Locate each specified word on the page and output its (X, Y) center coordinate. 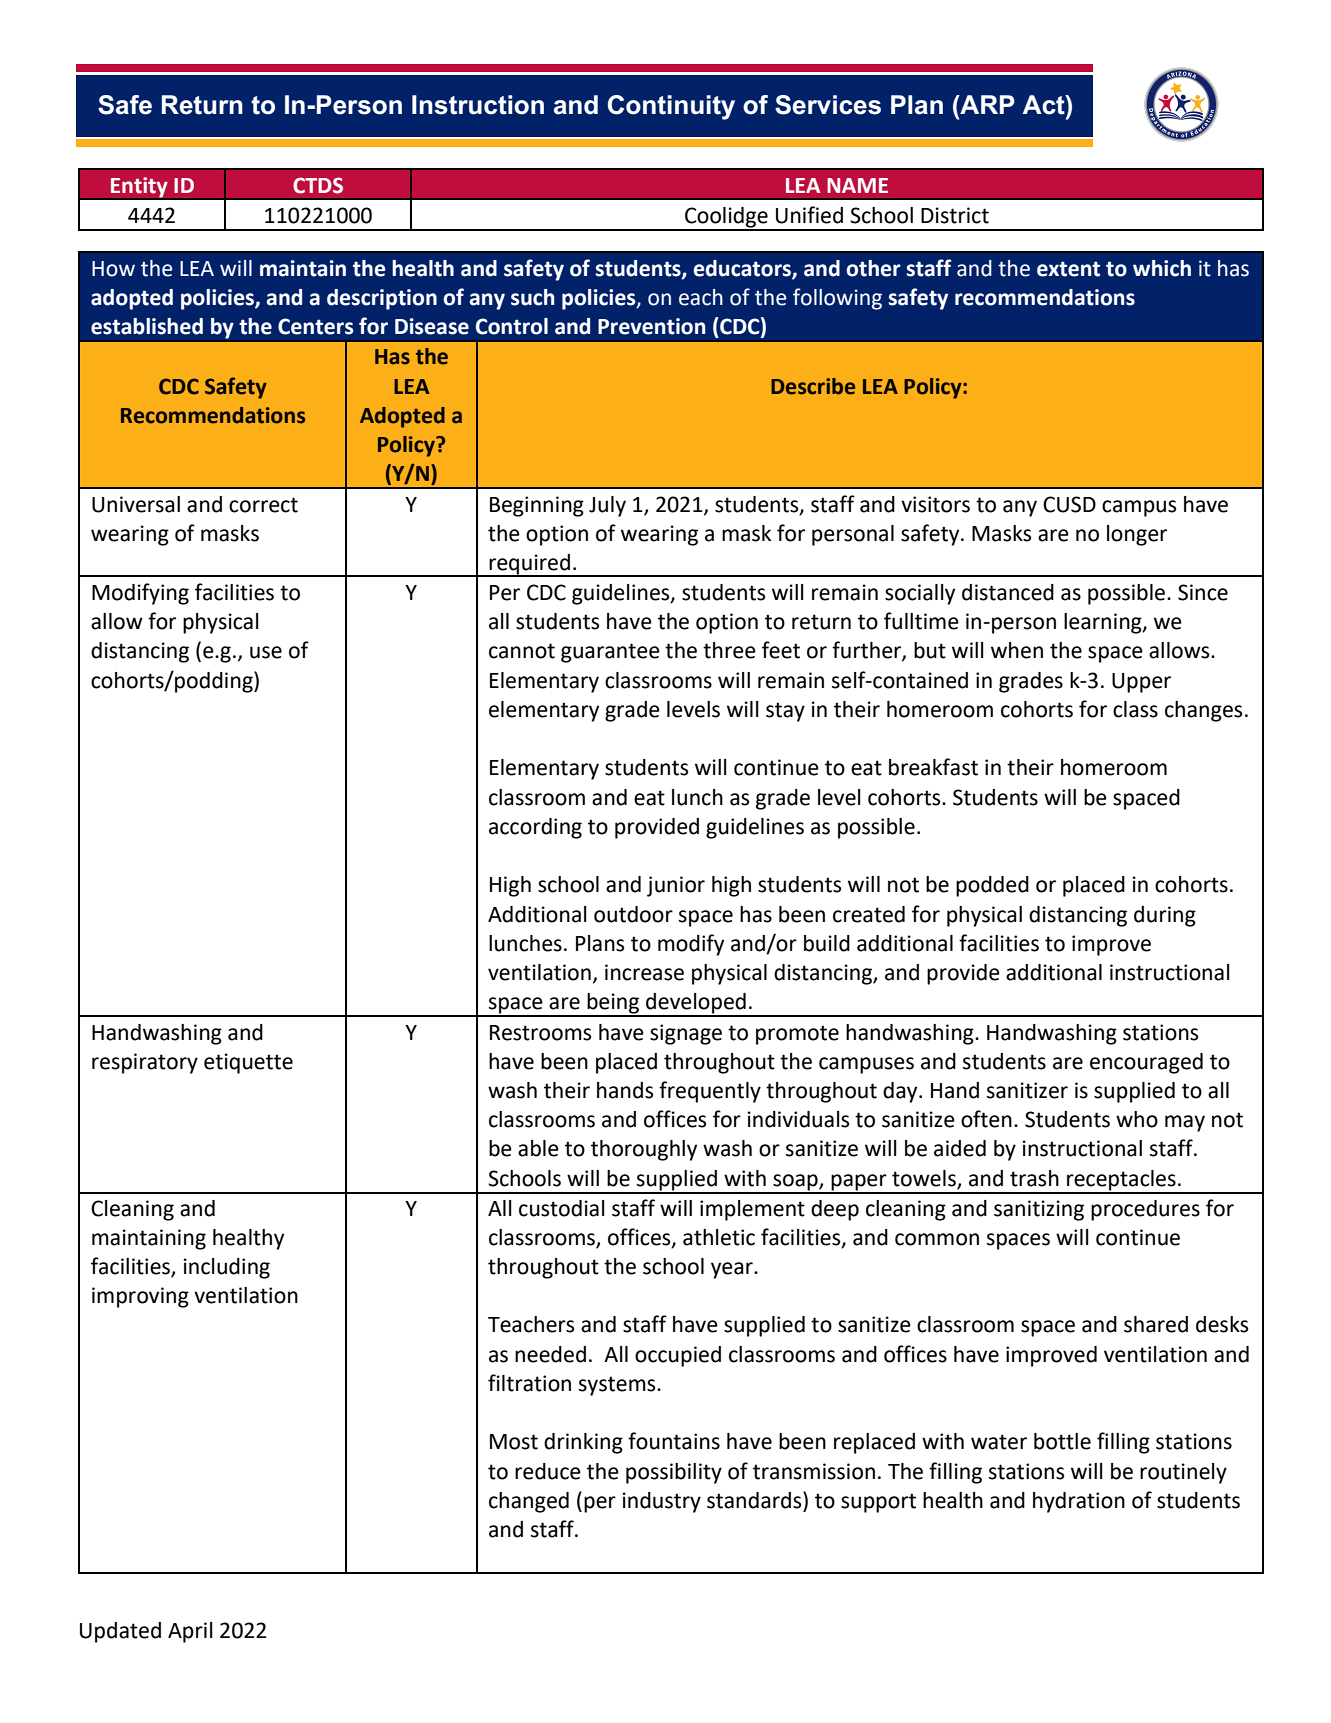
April (190, 1632)
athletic (719, 1237)
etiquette (248, 1063)
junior (676, 886)
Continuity (671, 107)
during (1165, 916)
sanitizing (1039, 1210)
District (955, 215)
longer (1137, 535)
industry (662, 1502)
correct (263, 505)
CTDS (318, 185)
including (227, 1268)
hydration (1079, 1502)
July (607, 506)
